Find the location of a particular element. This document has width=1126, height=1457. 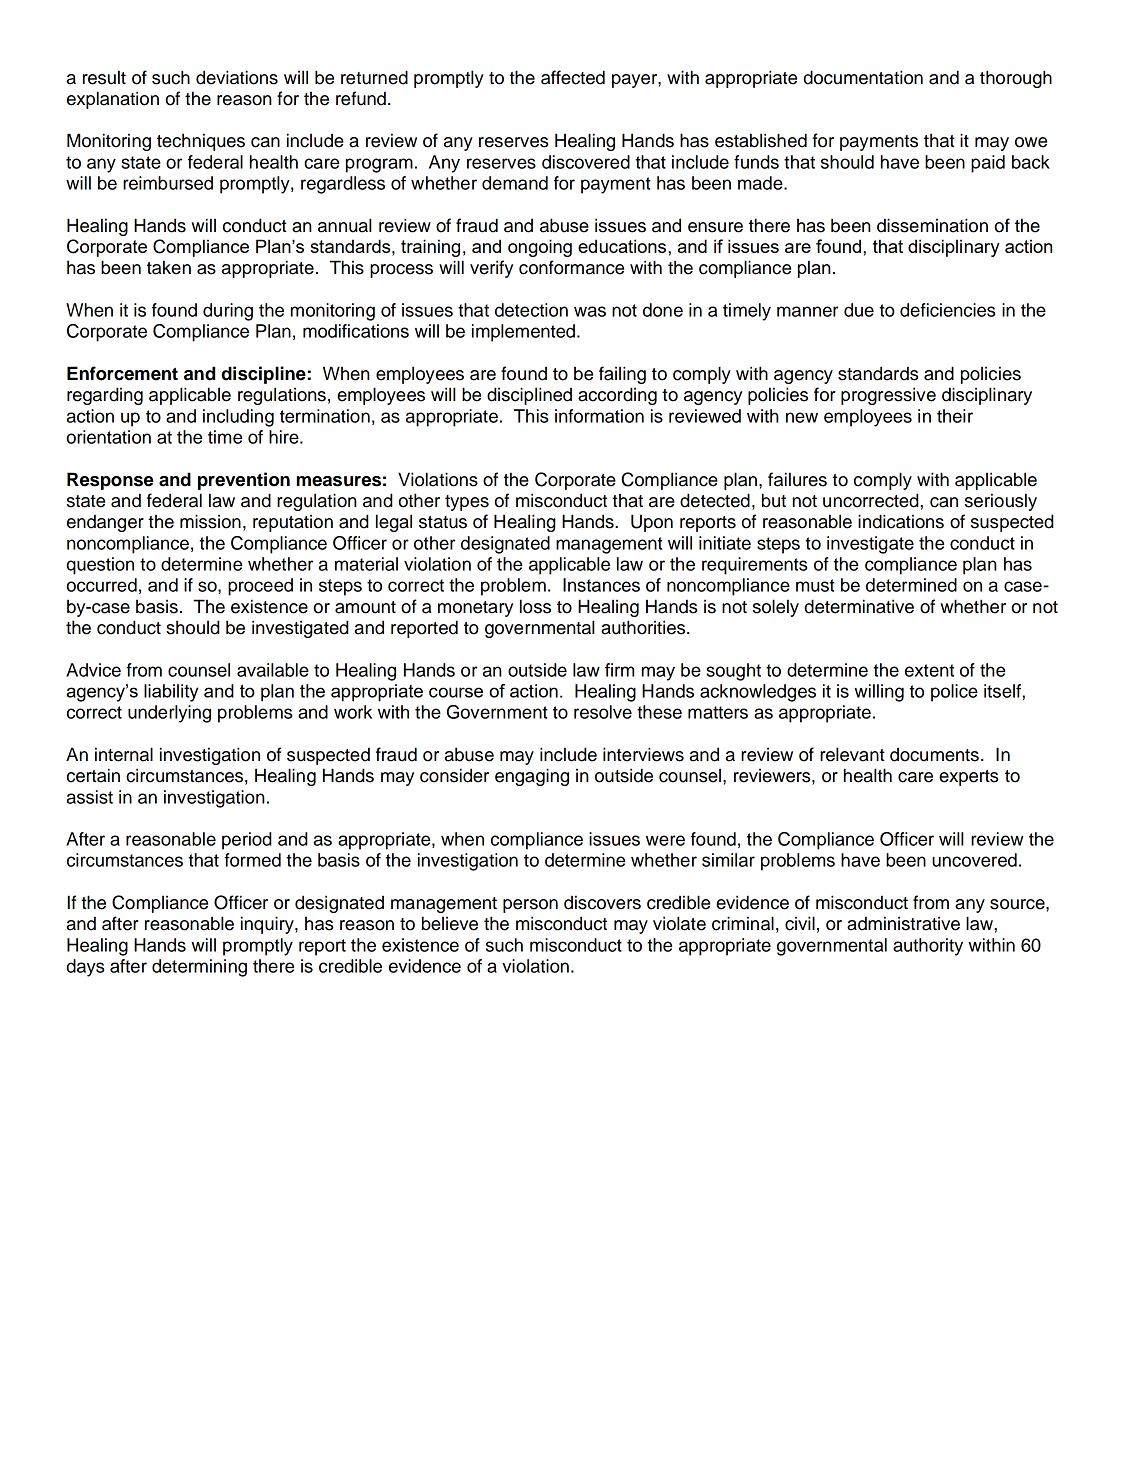

firm is located at coordinates (619, 670).
